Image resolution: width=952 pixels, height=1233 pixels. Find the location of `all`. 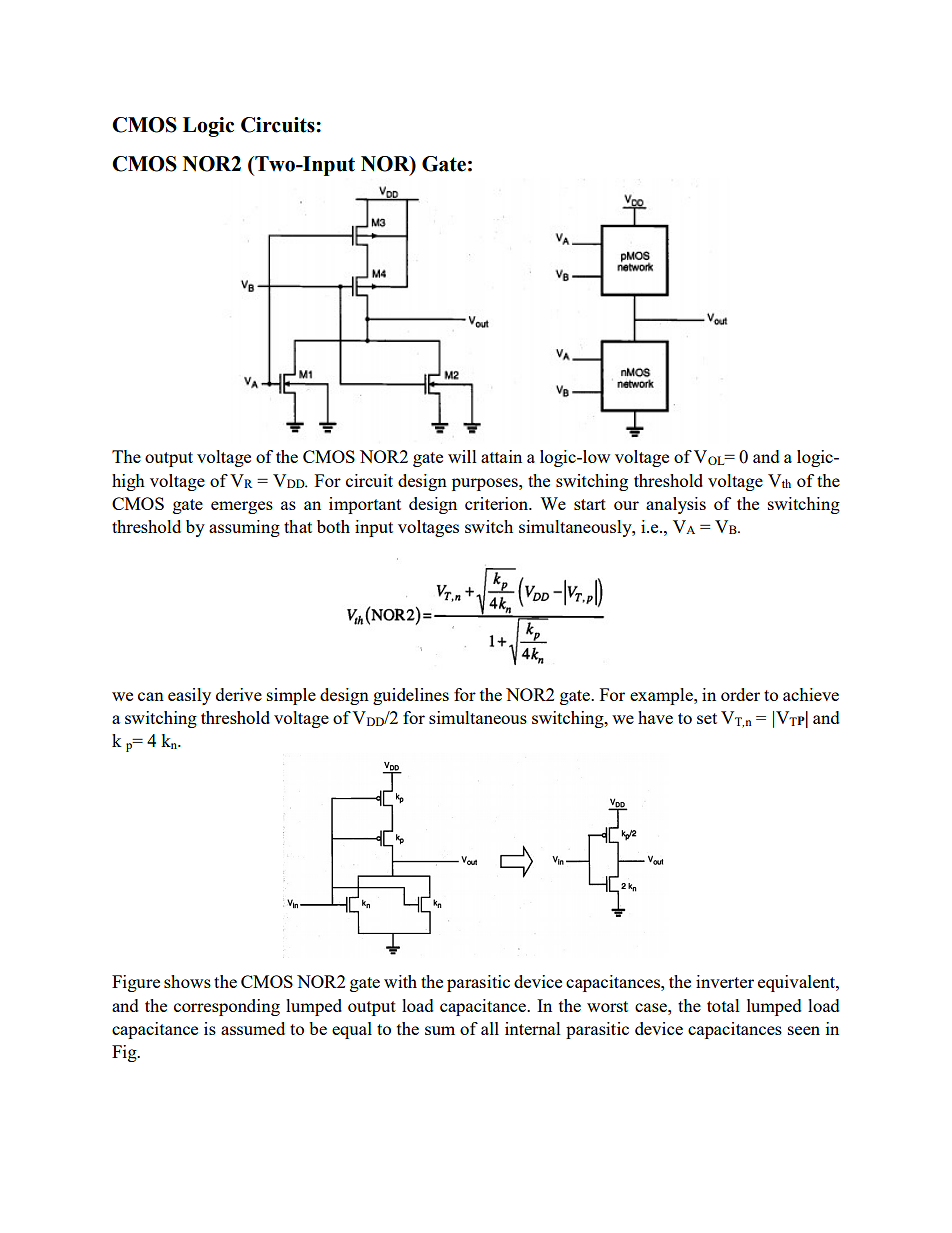

all is located at coordinates (490, 1028).
